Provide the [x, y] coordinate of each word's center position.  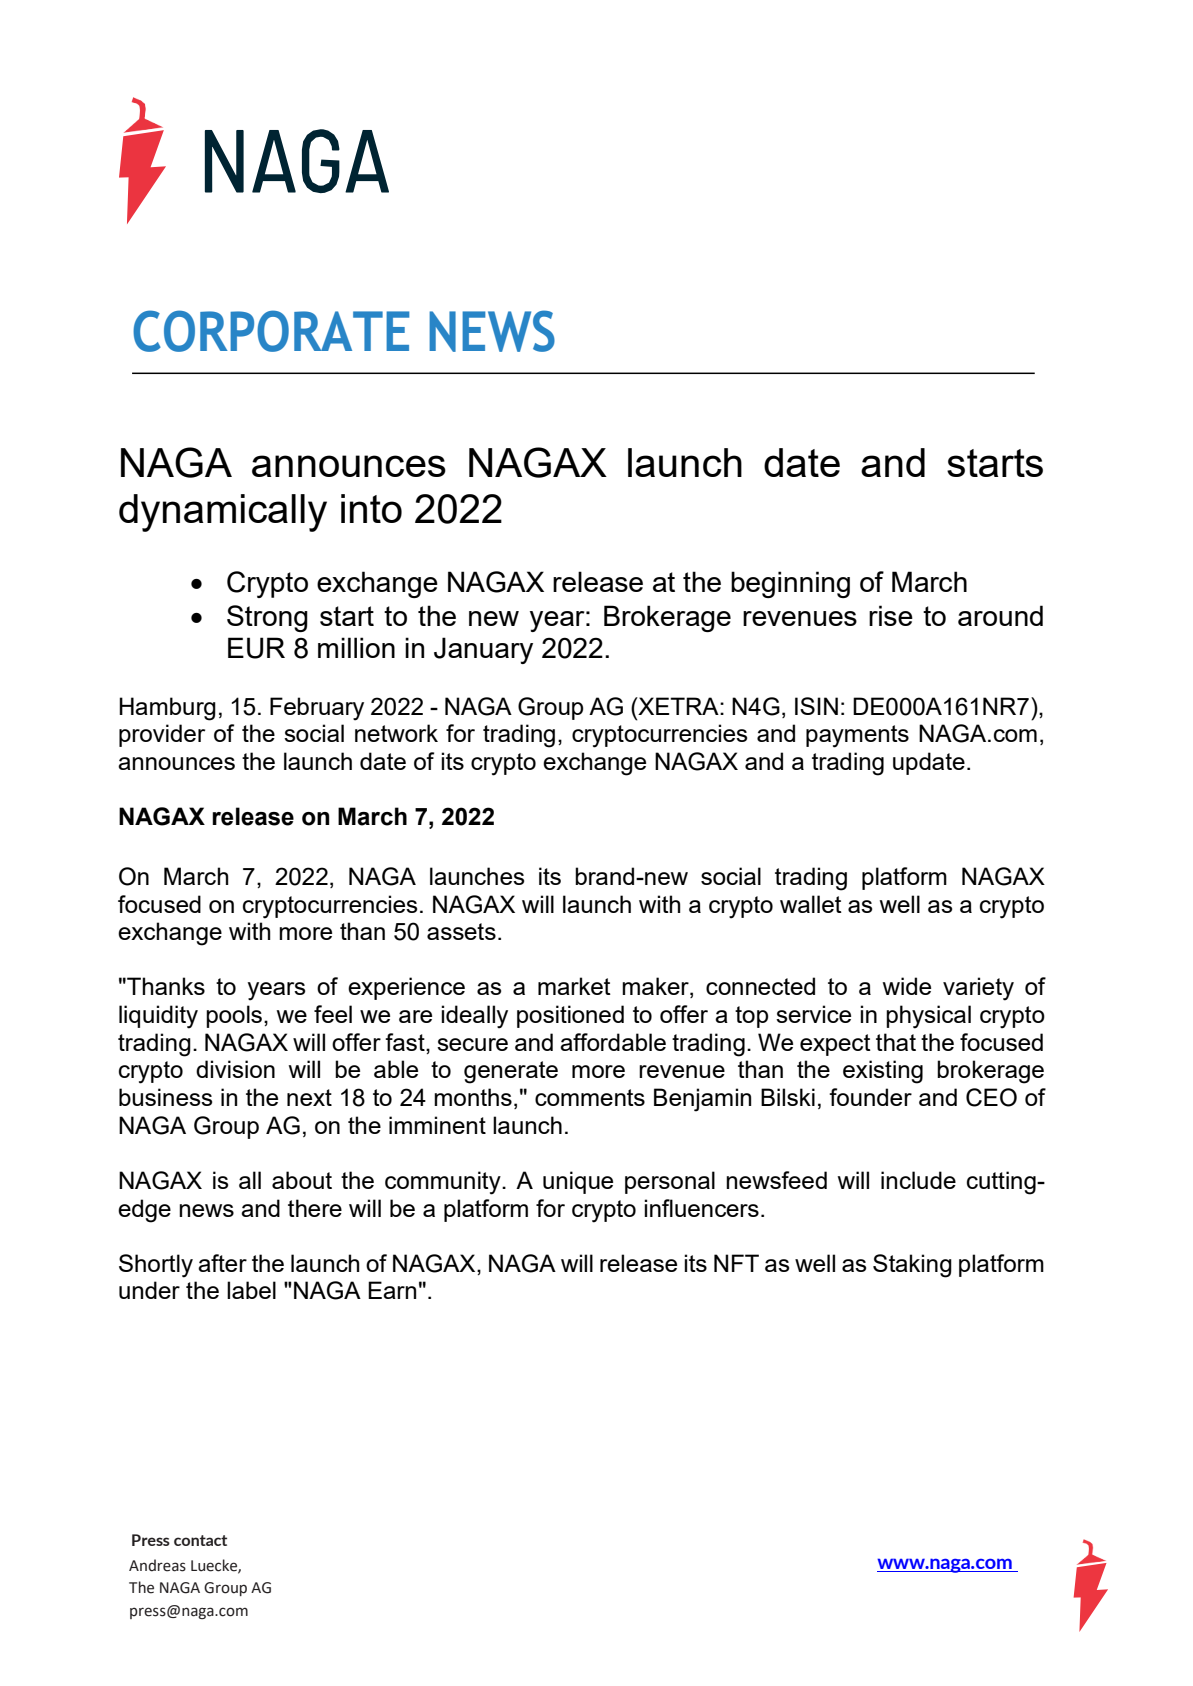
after [222, 1263]
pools [235, 1016]
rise [891, 615]
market [574, 986]
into [371, 508]
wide [907, 986]
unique [578, 1182]
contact [200, 1540]
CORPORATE [271, 331]
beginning [790, 584]
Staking [912, 1266]
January [483, 650]
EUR [256, 648]
